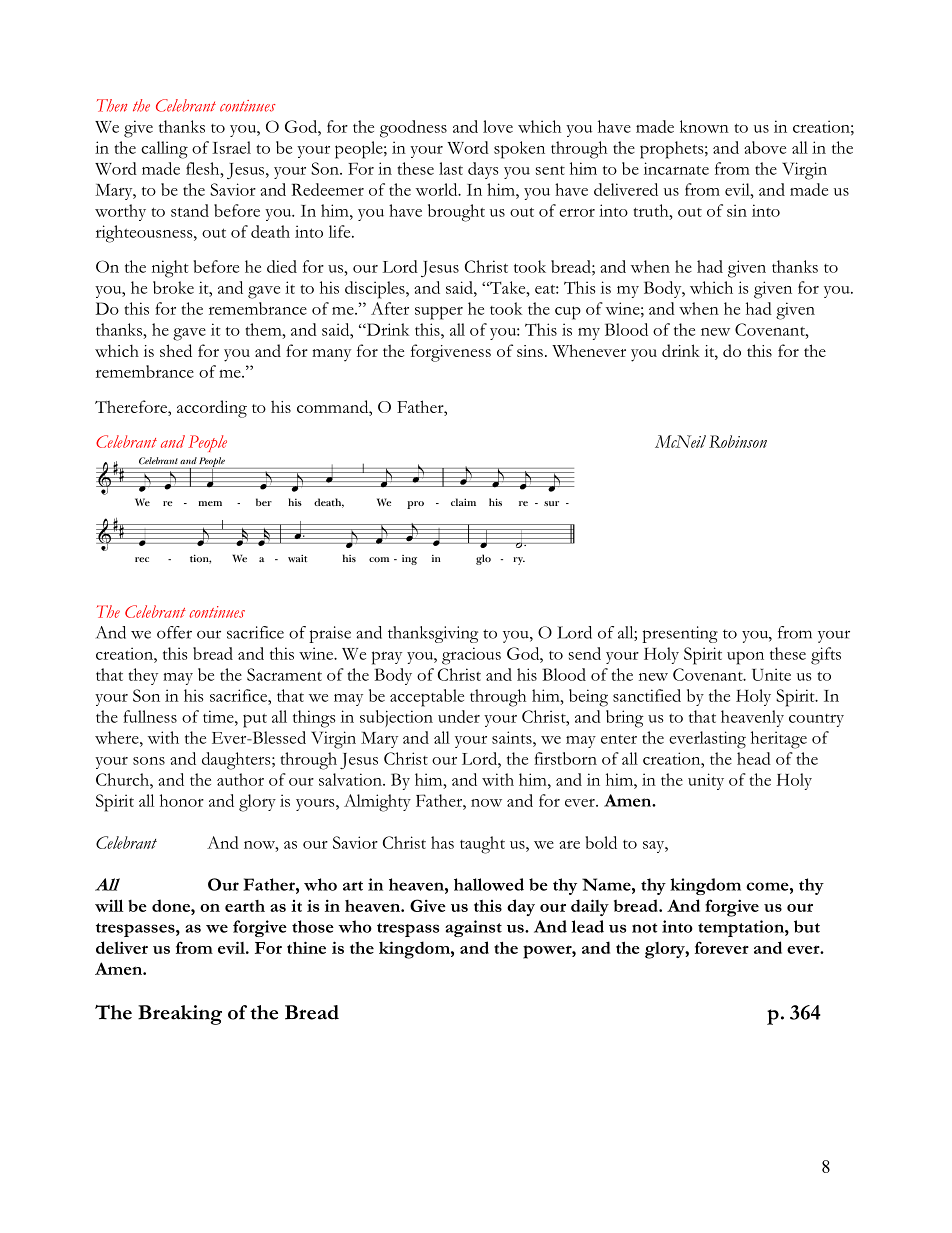  I want to click on Unite, so click(771, 674).
